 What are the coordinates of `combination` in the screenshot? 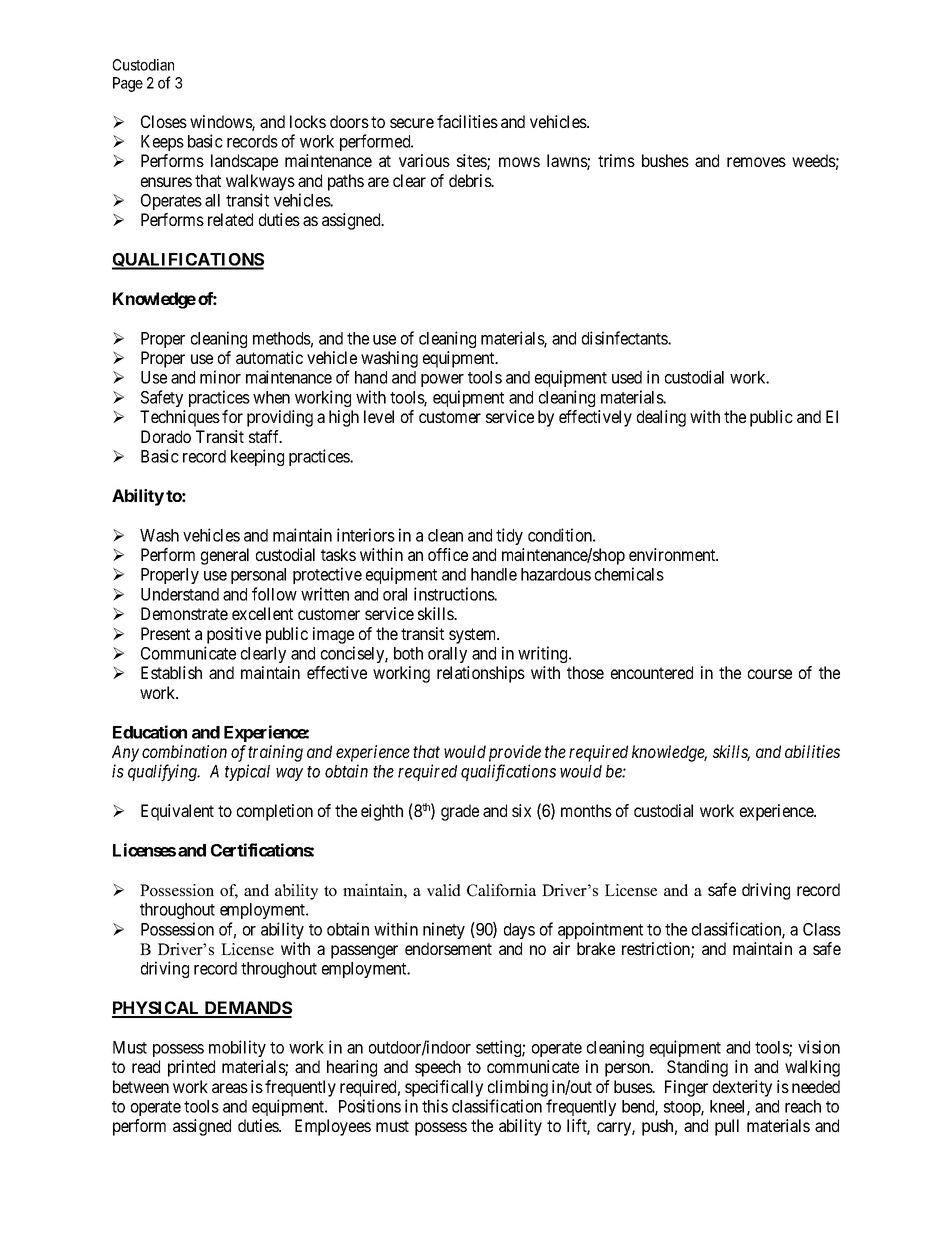 It's located at (184, 751).
